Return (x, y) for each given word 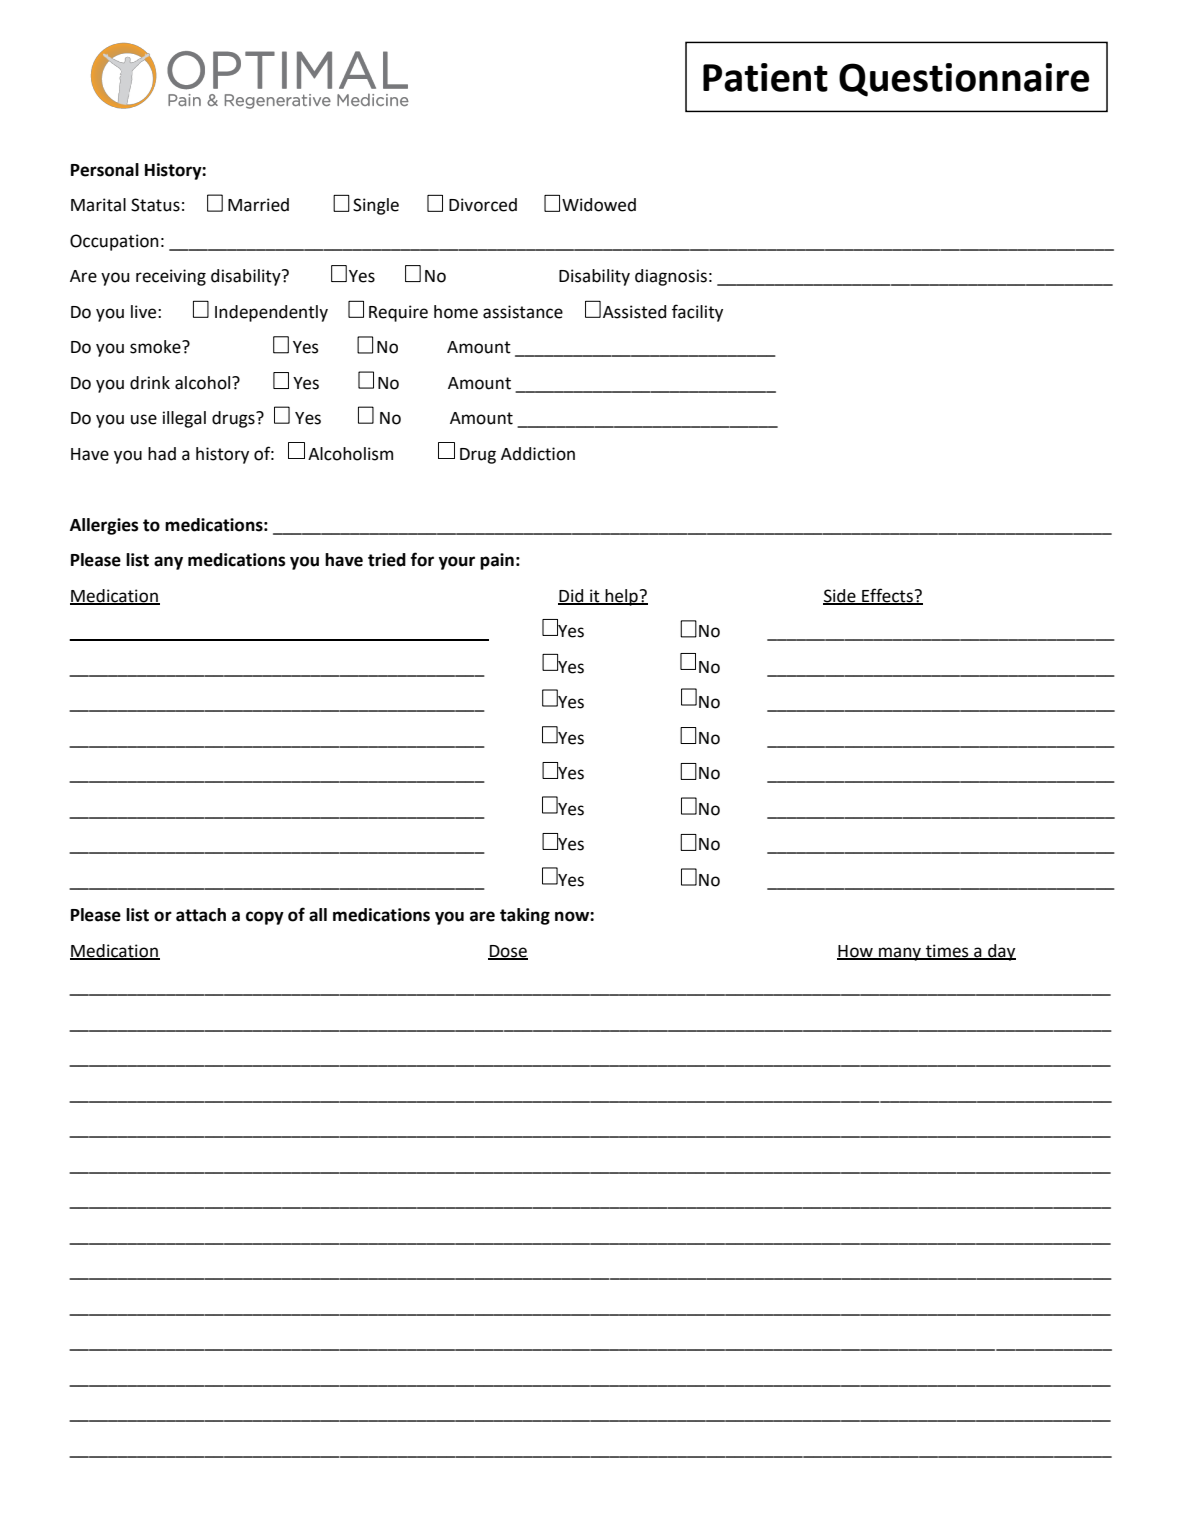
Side (840, 596)
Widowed (599, 205)
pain (497, 561)
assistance (523, 312)
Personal (105, 170)
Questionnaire (964, 80)
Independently (271, 313)
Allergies (104, 526)
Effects (887, 596)
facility (697, 313)
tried (387, 560)
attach (201, 915)
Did (572, 596)
